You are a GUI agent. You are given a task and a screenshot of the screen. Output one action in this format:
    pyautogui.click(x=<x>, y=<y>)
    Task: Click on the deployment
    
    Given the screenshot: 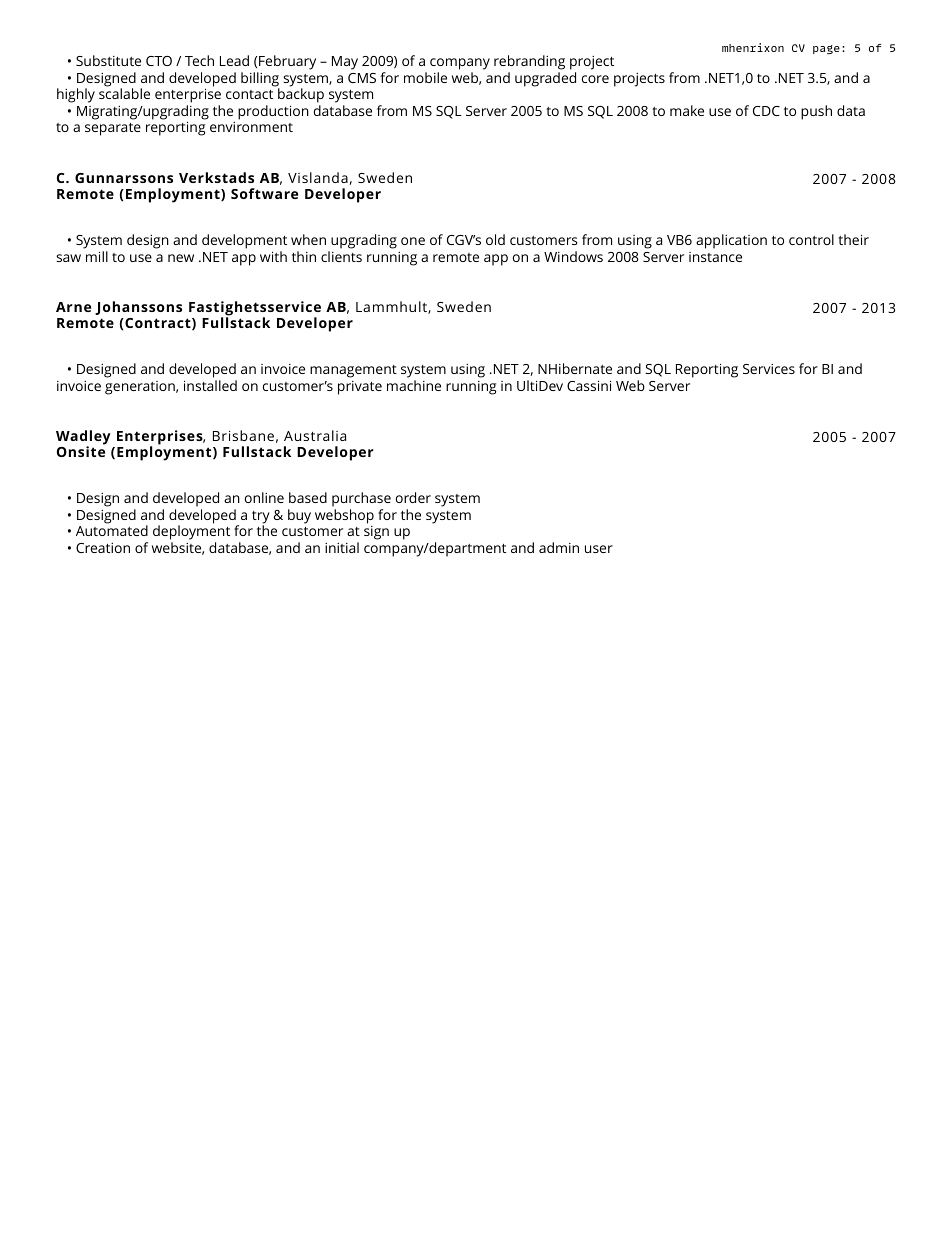 What is the action you would take?
    pyautogui.click(x=191, y=534)
